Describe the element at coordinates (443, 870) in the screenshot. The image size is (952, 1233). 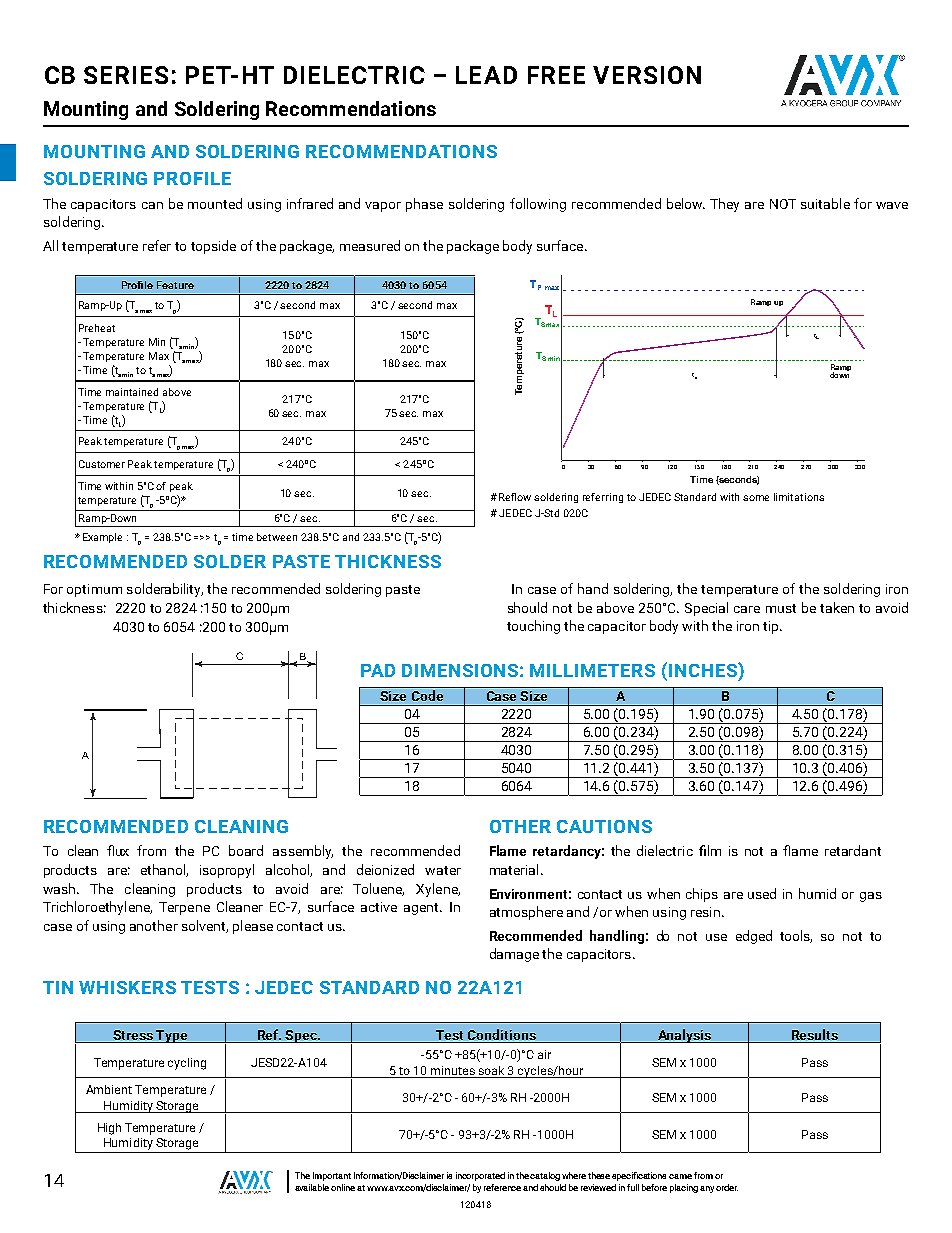
I see `water` at that location.
